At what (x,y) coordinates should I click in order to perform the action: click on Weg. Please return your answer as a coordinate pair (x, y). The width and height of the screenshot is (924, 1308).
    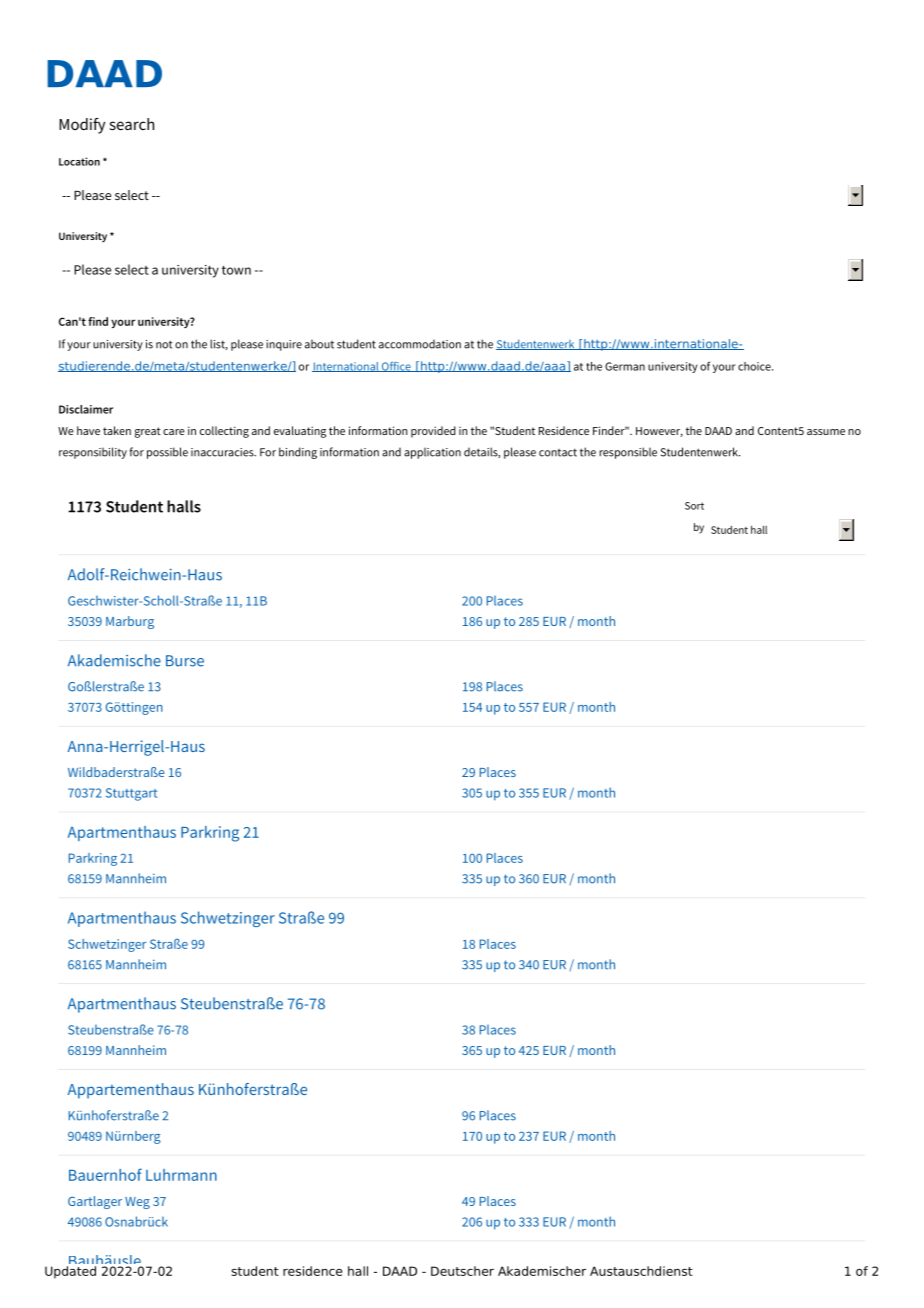
    Looking at the image, I should click on (137, 1203).
